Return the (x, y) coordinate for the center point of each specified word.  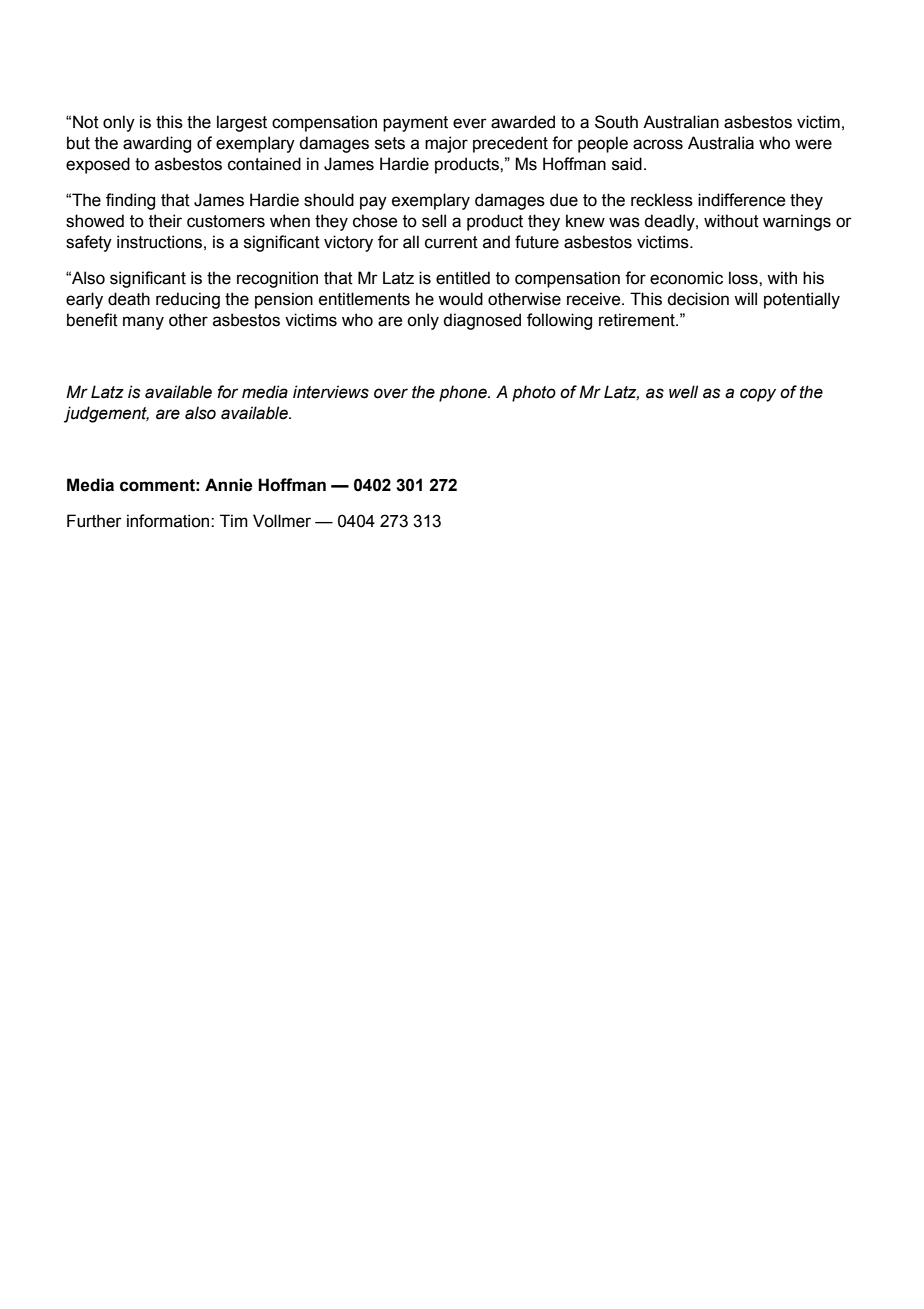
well (683, 392)
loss (744, 278)
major (446, 144)
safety (89, 243)
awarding (157, 144)
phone (464, 393)
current (451, 242)
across (658, 144)
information (169, 521)
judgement (106, 414)
